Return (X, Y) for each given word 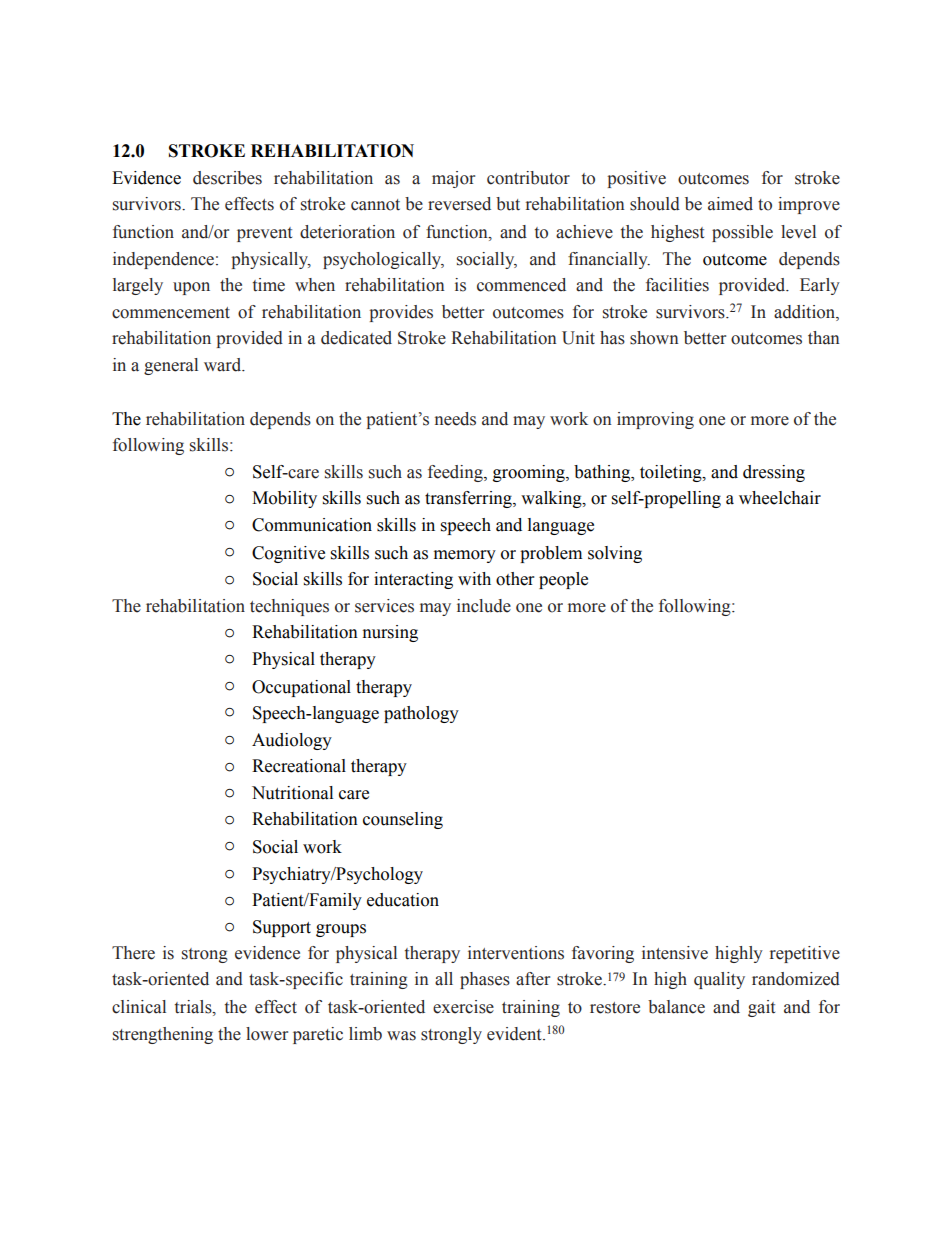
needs (455, 419)
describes (227, 178)
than (824, 338)
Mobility (284, 499)
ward (224, 365)
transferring (469, 499)
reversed (459, 204)
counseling (403, 820)
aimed (730, 204)
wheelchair (780, 498)
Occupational (301, 688)
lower (267, 1034)
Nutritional (292, 793)
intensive (675, 953)
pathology (421, 714)
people (563, 580)
